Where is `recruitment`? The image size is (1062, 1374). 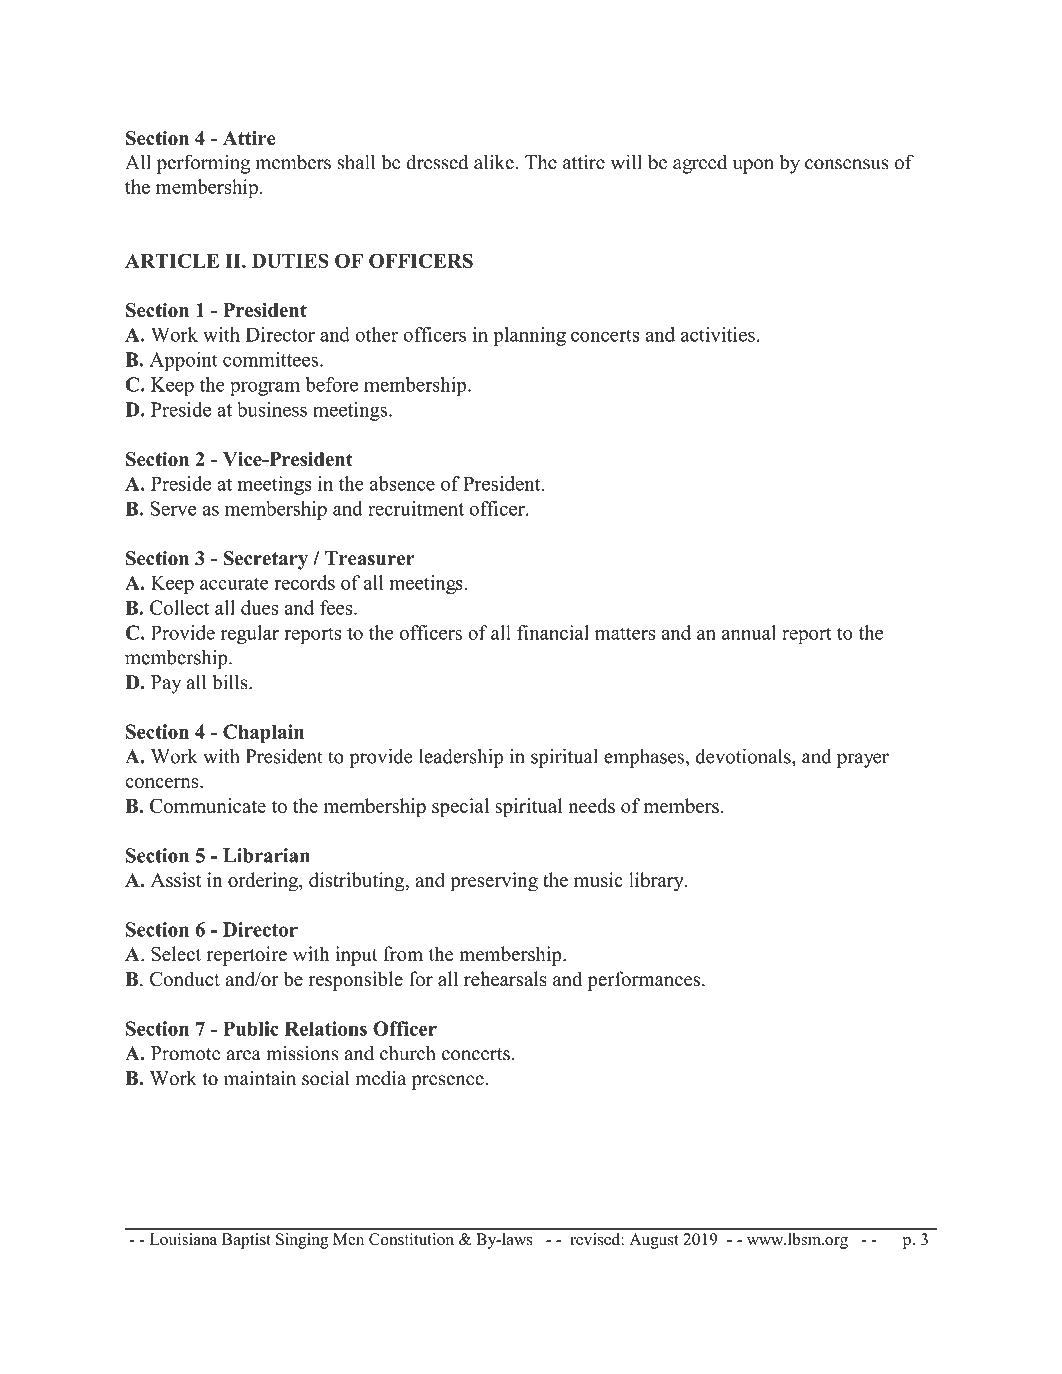 recruitment is located at coordinates (416, 508).
